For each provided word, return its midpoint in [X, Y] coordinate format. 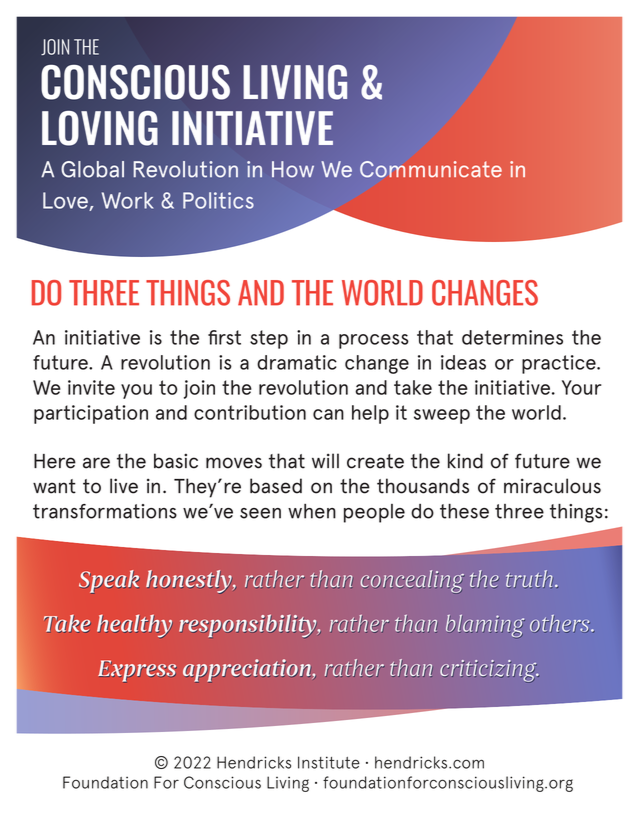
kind [465, 461]
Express [137, 671]
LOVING [100, 128]
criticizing [489, 671]
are [96, 463]
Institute [329, 762]
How [293, 169]
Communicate [431, 169]
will [325, 460]
